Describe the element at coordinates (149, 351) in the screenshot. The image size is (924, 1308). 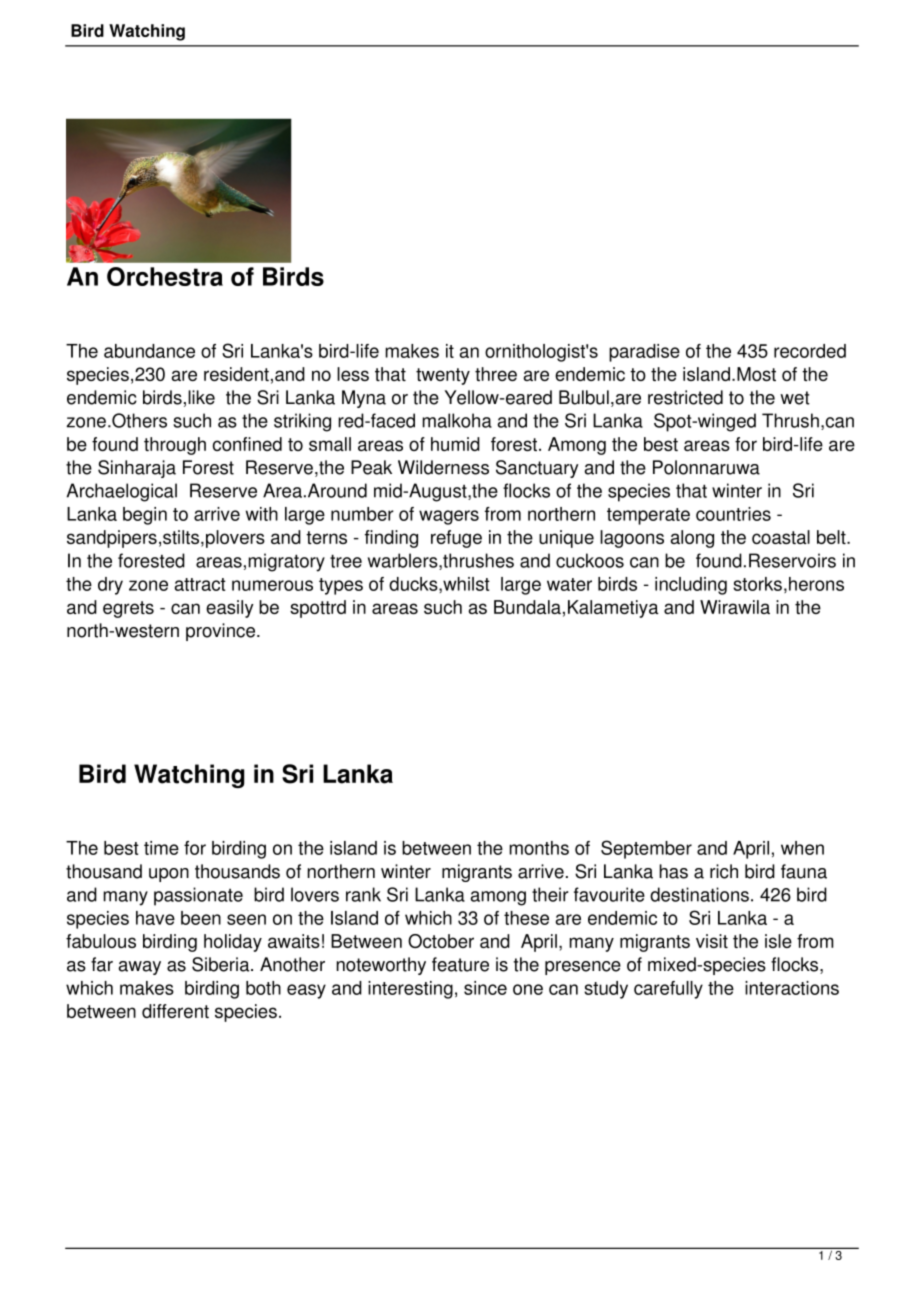
I see `abundance` at that location.
